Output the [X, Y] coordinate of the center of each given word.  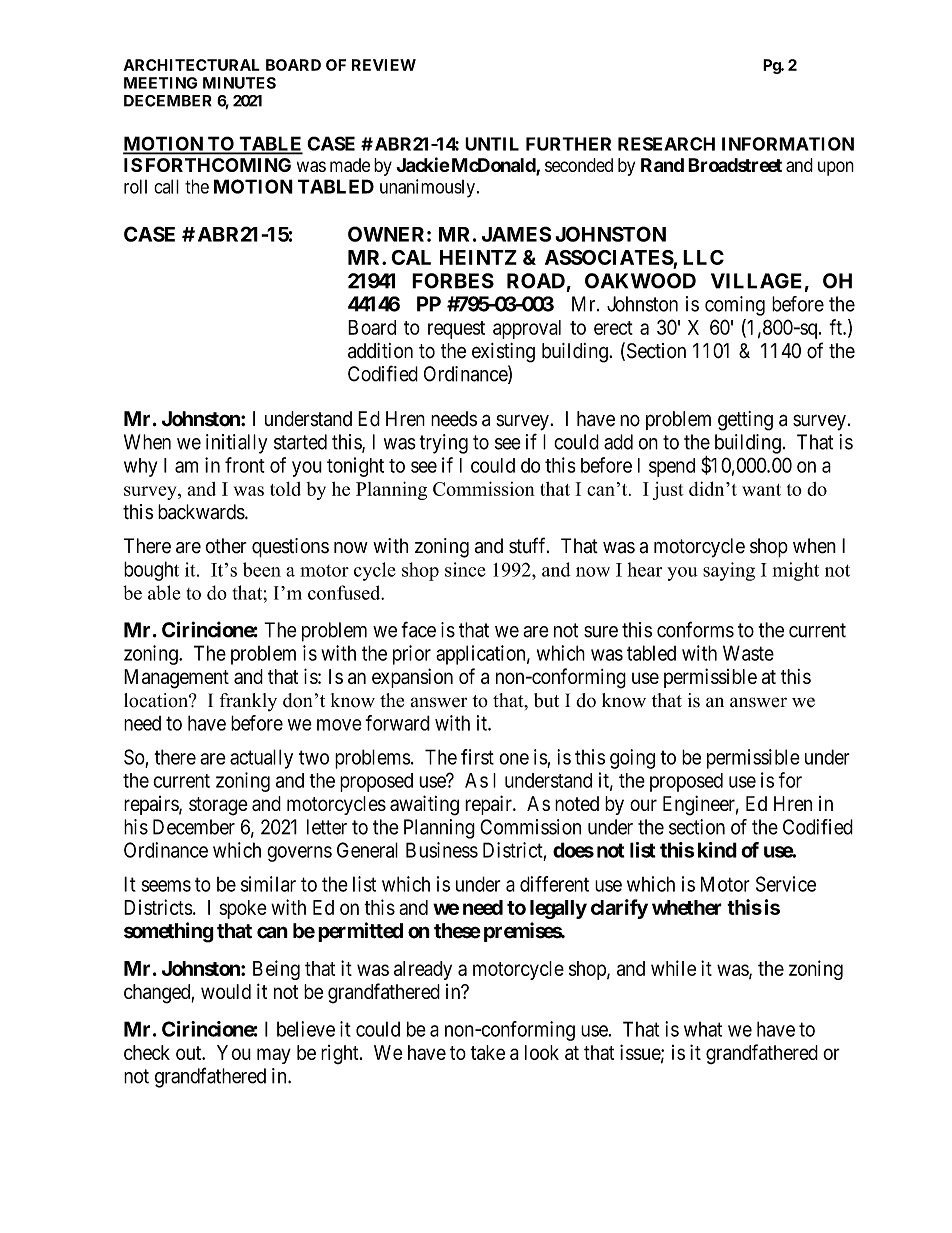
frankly [248, 702]
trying [444, 444]
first [477, 757]
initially [236, 444]
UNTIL [492, 144]
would [226, 991]
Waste [748, 653]
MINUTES [239, 83]
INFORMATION [788, 144]
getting [745, 421]
